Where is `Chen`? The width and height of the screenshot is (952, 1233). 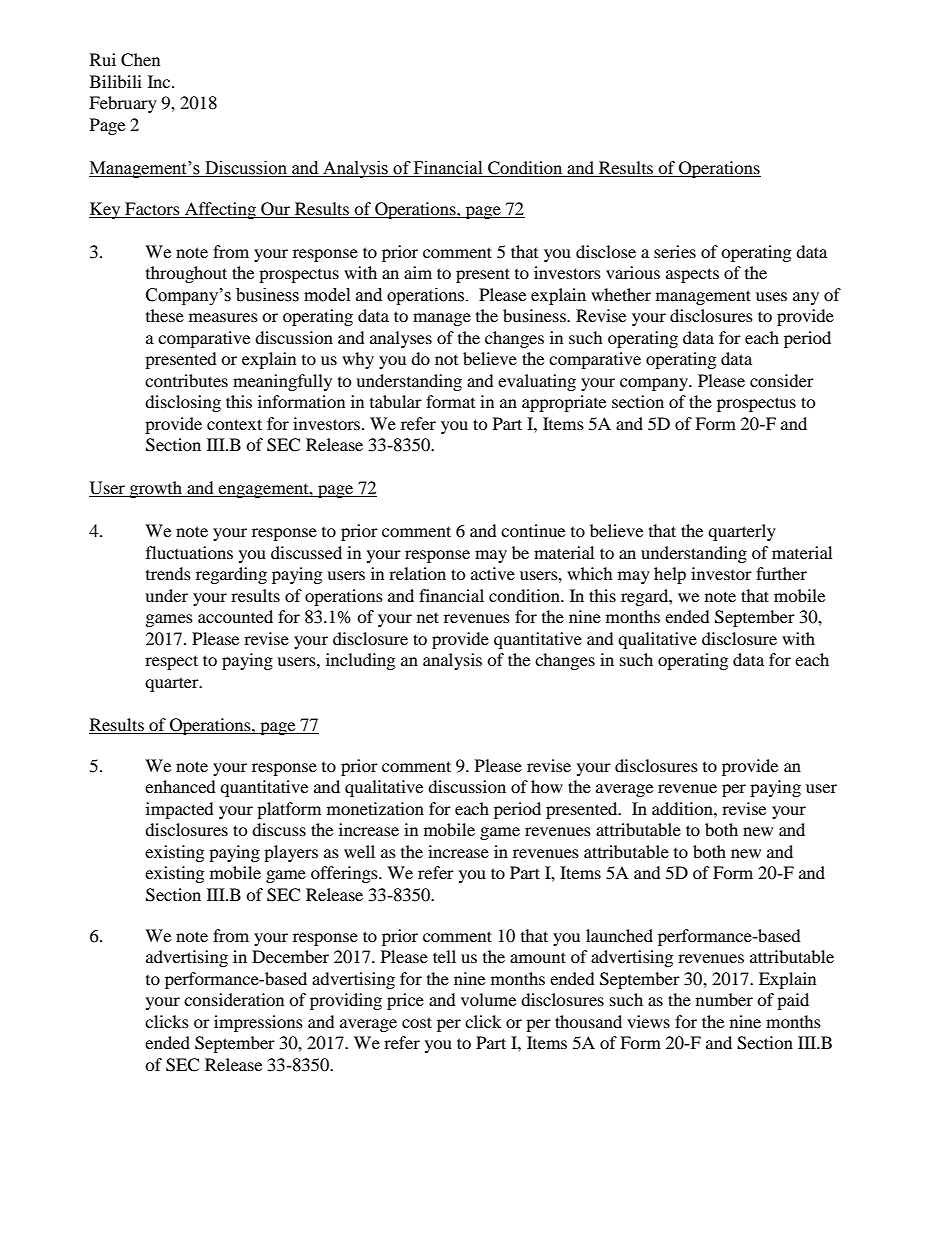 Chen is located at coordinates (140, 60).
